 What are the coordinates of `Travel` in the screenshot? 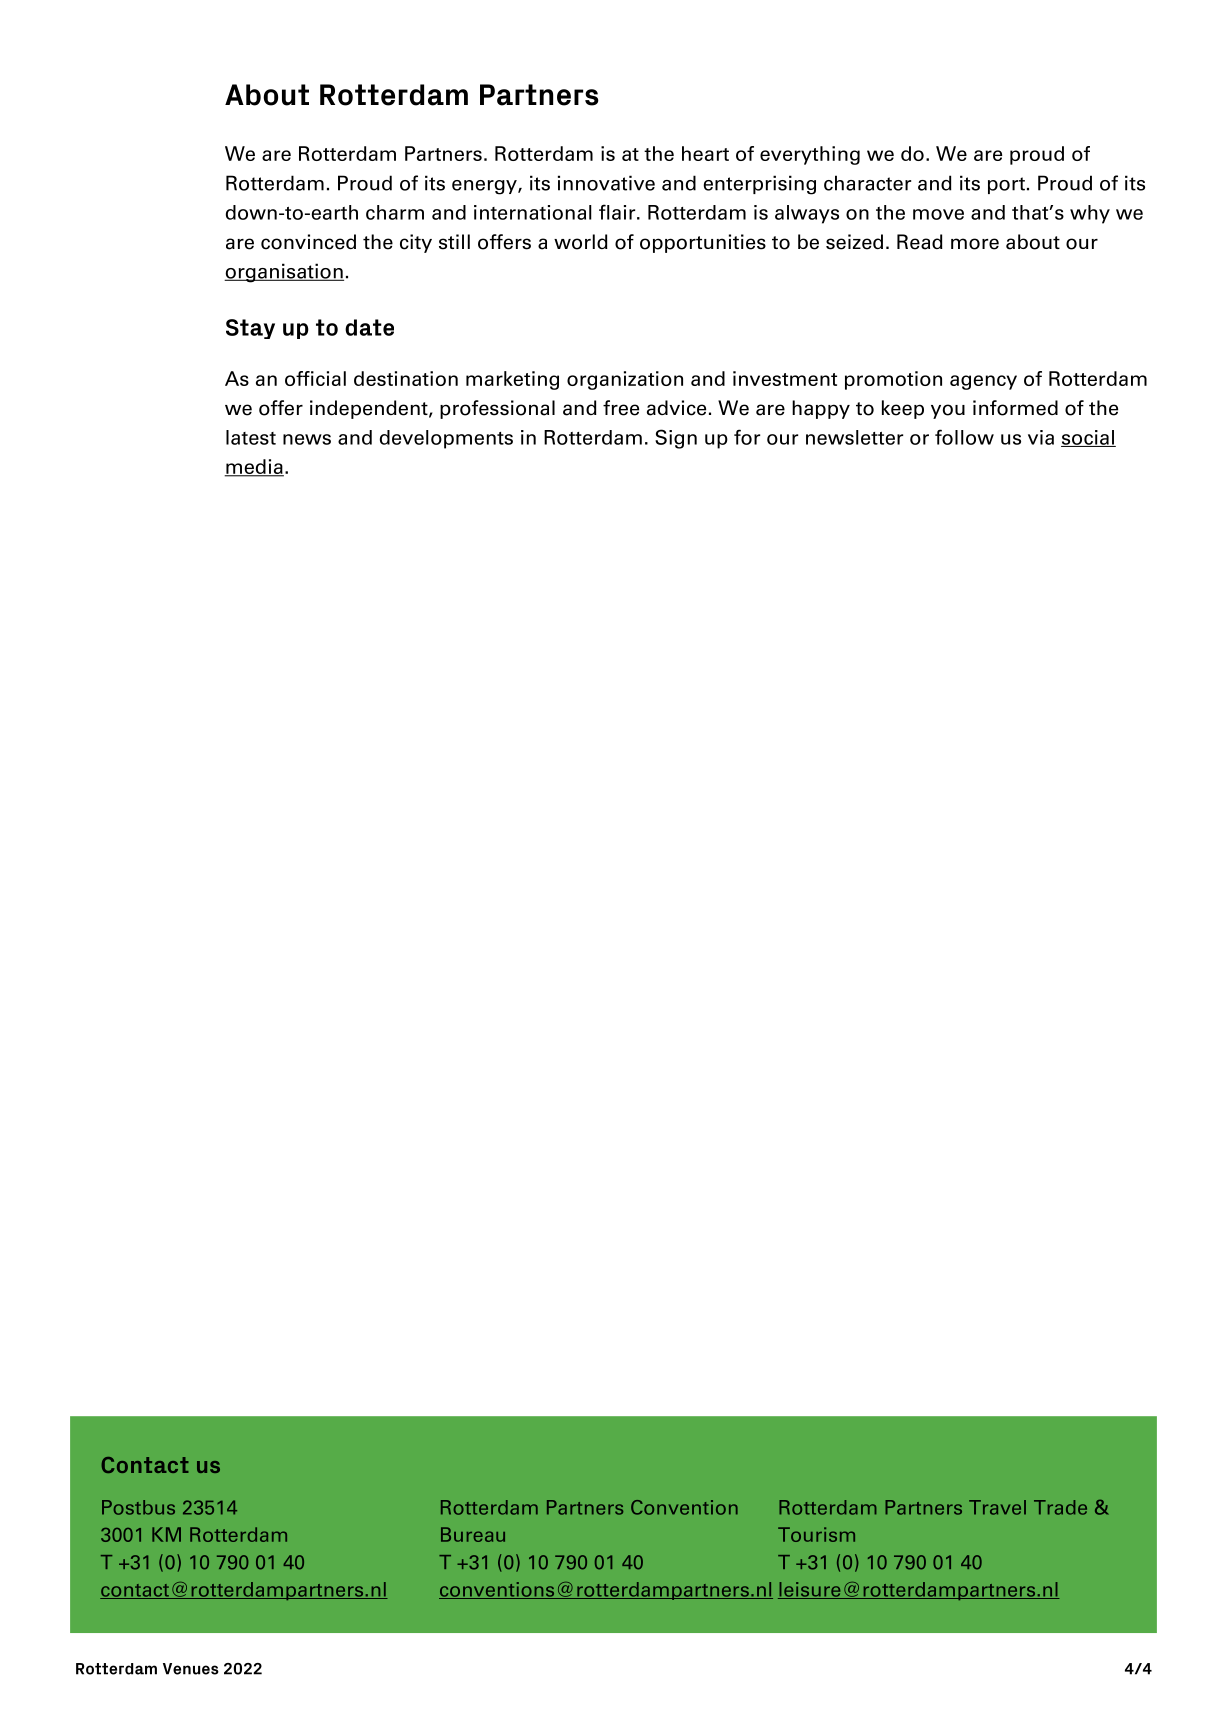 It's located at (997, 1507).
